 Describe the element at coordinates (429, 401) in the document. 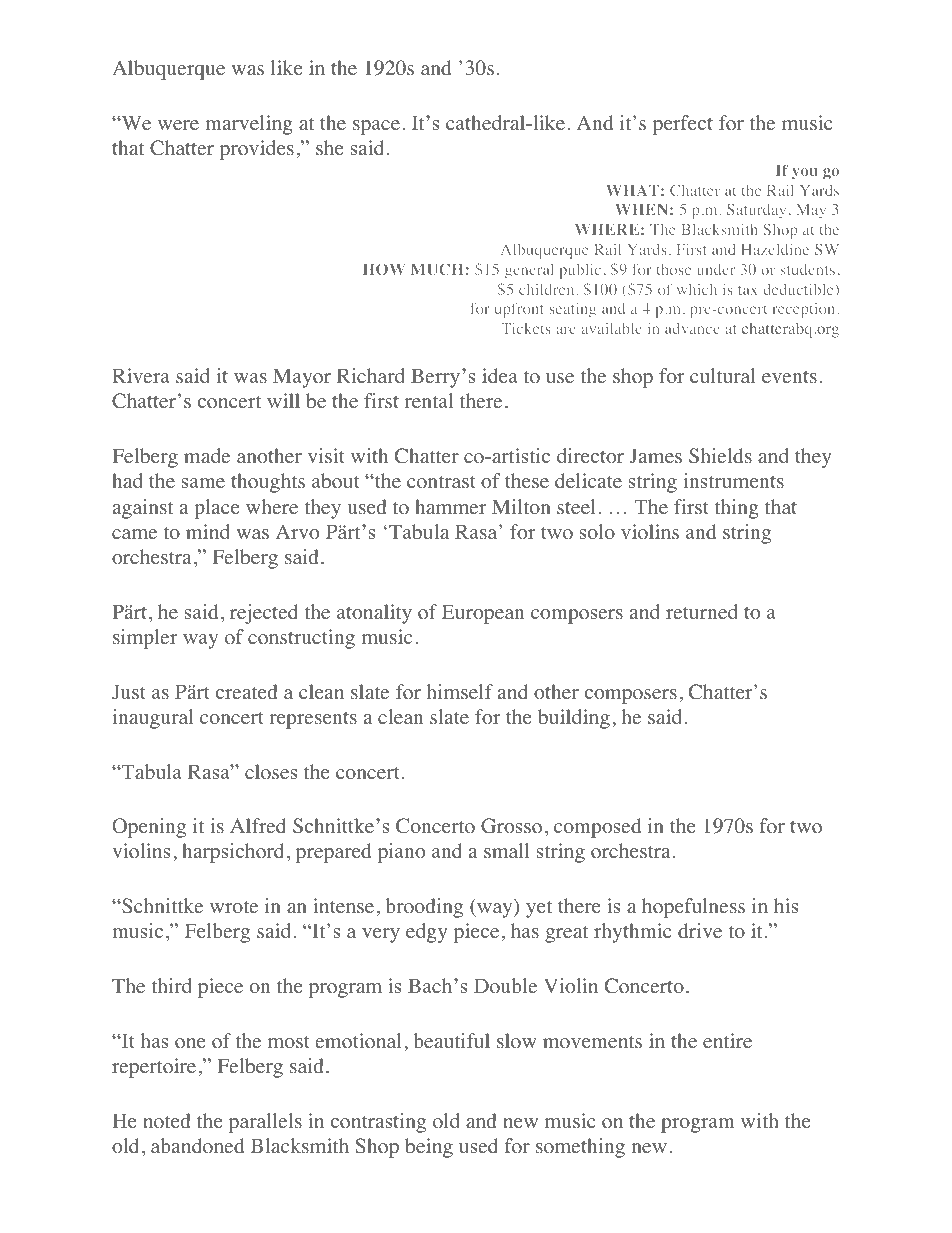

I see `rental` at that location.
